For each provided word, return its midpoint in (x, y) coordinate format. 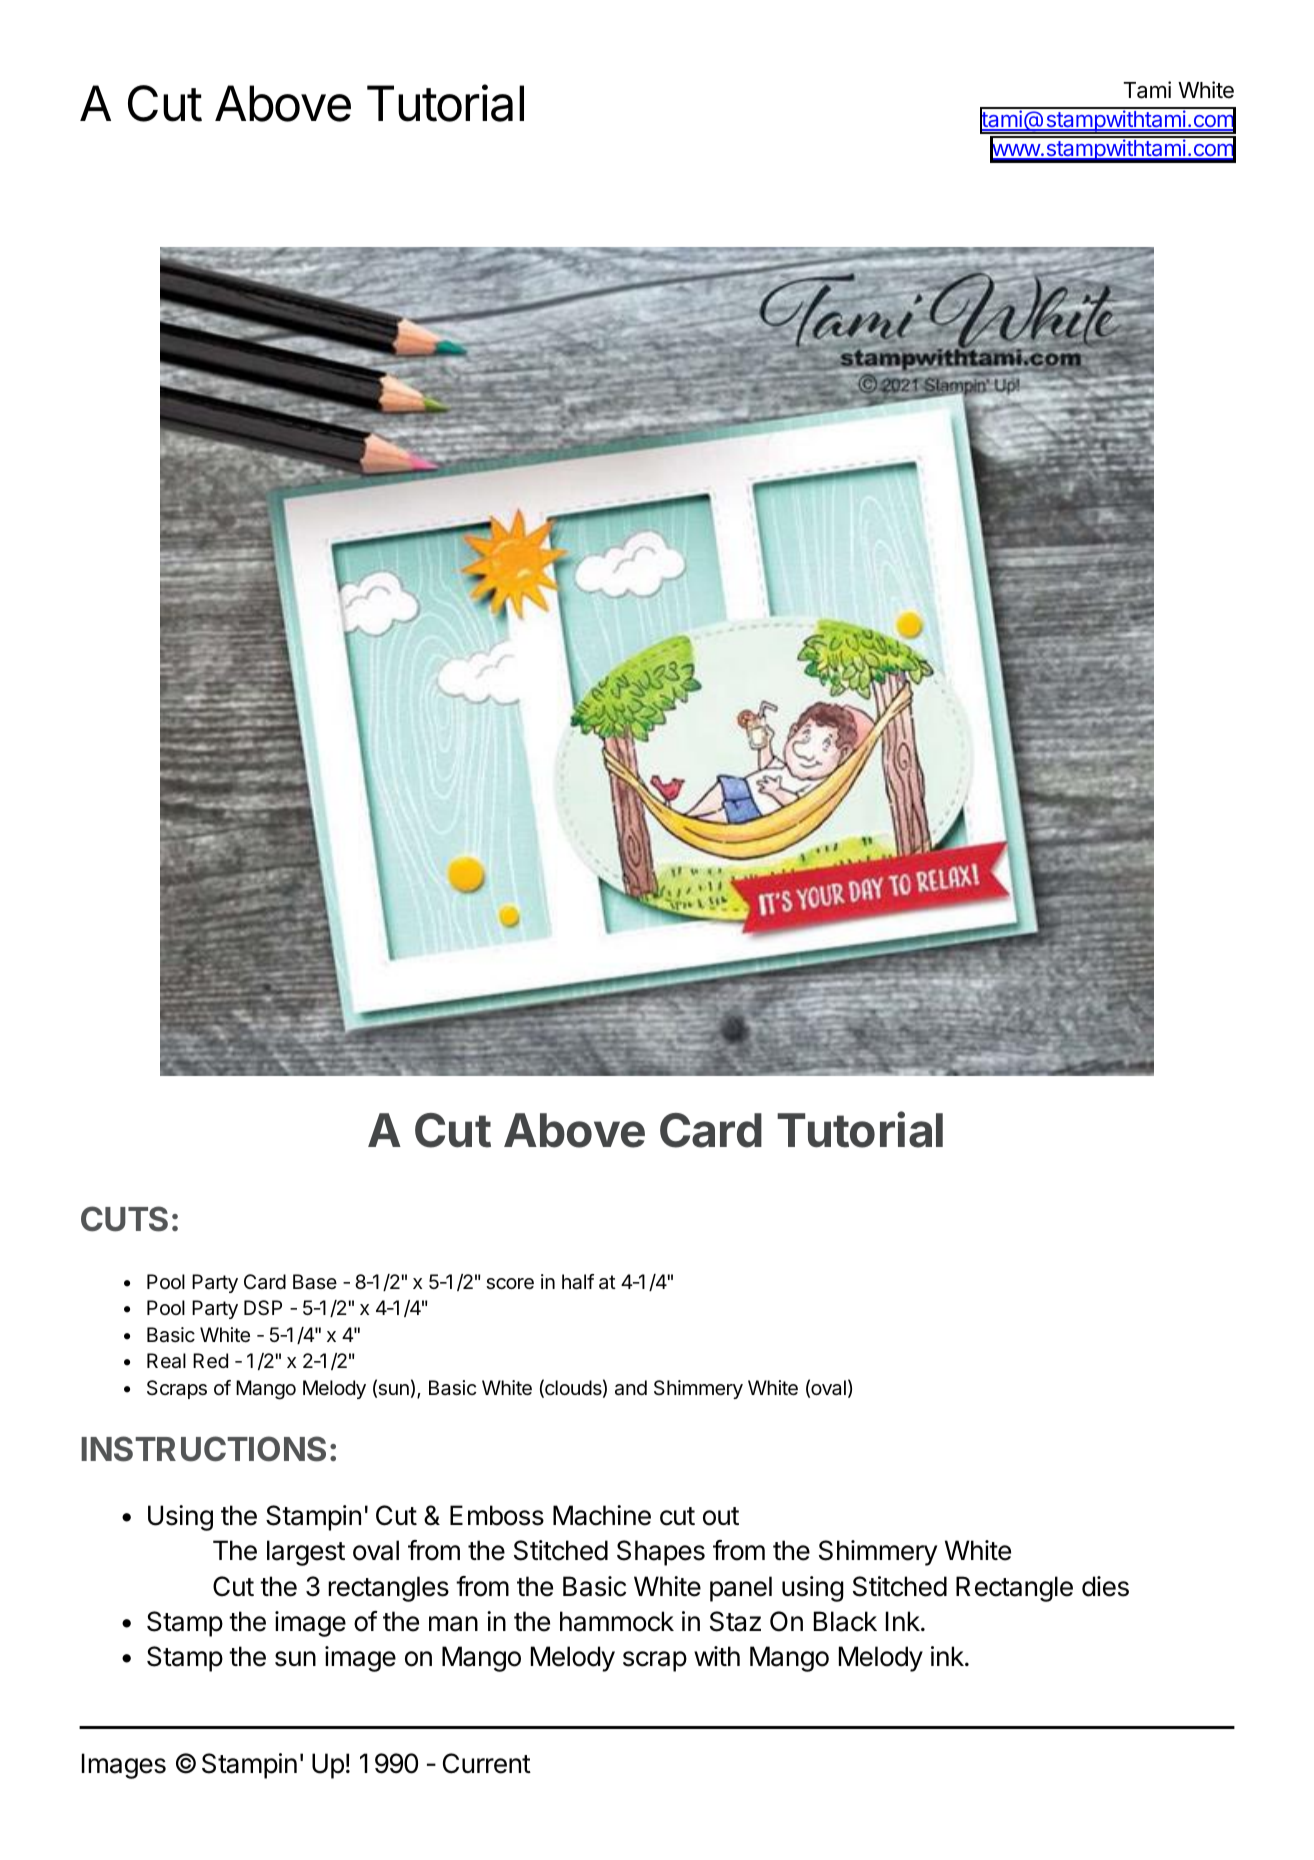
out (721, 1516)
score (510, 1284)
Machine (602, 1515)
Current (487, 1763)
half (578, 1282)
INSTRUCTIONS (203, 1449)
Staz (735, 1621)
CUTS (124, 1219)
